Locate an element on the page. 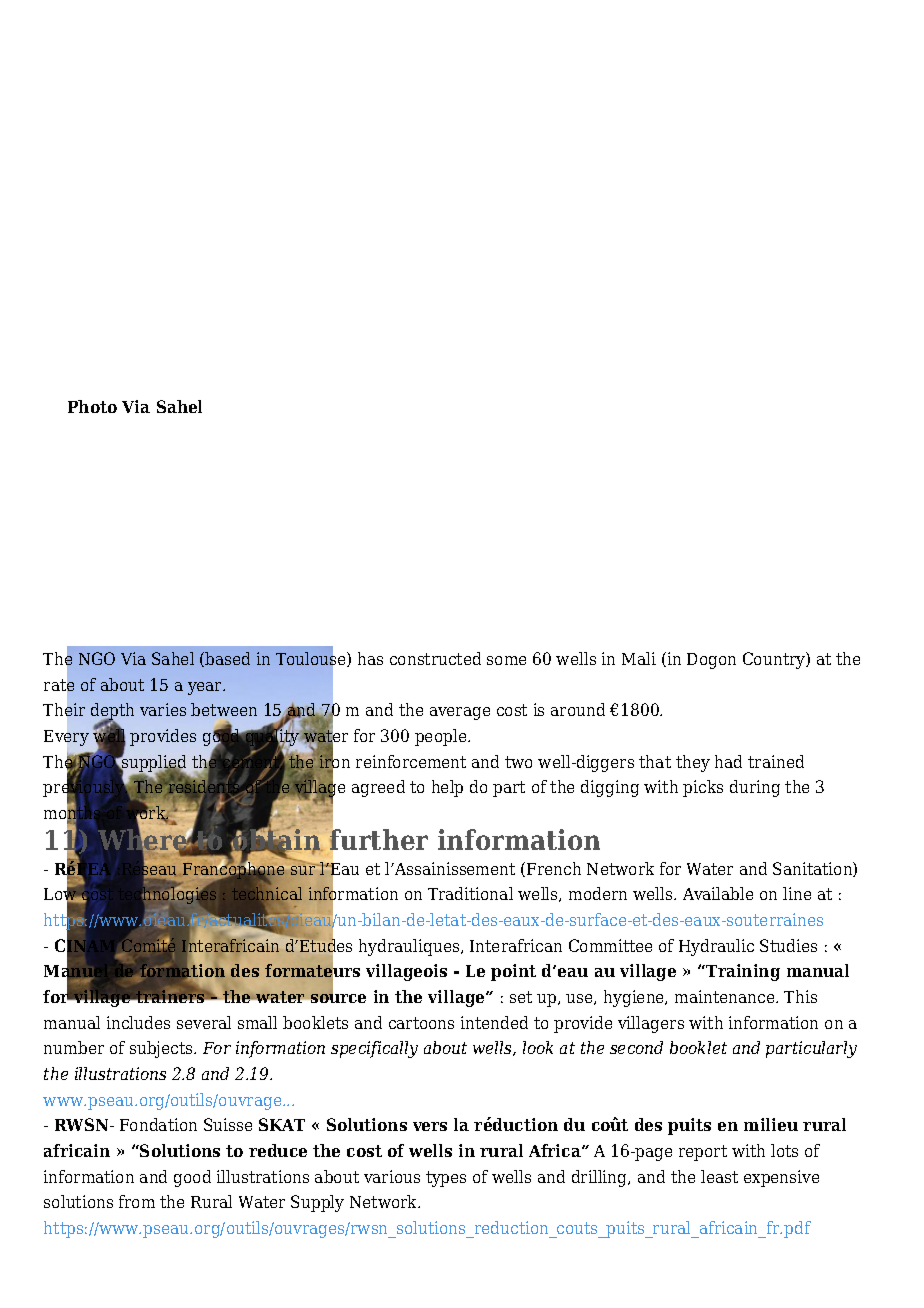 This image has height=1308, width=924. Photo is located at coordinates (92, 406).
